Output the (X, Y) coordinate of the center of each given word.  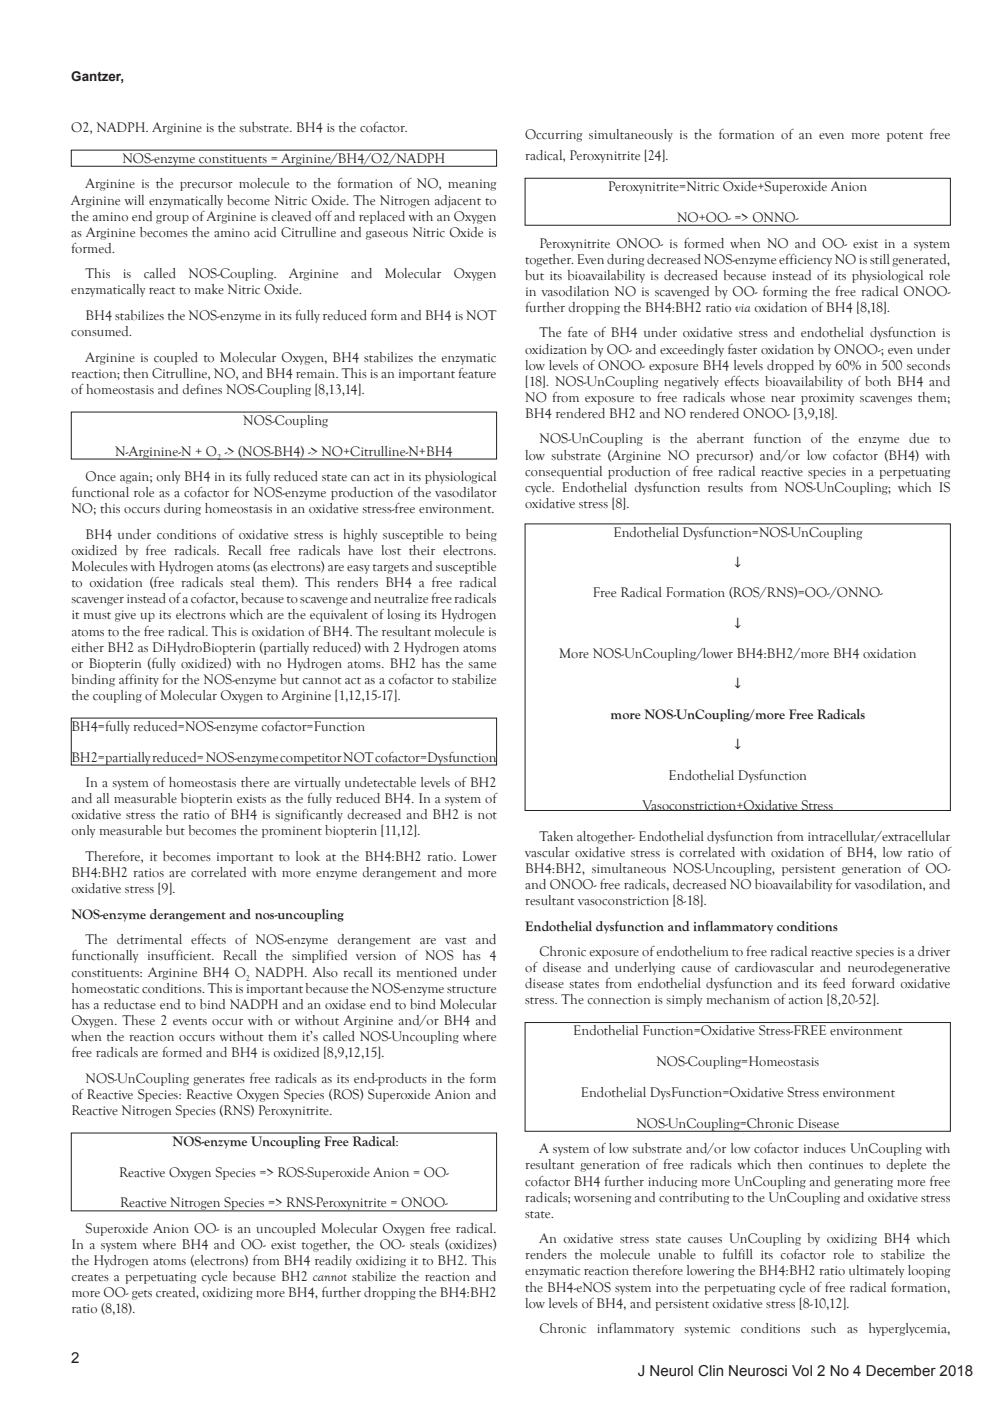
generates (219, 1081)
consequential (563, 472)
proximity (827, 399)
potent (905, 137)
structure (471, 990)
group (172, 219)
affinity (139, 680)
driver (934, 951)
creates (90, 1278)
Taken (556, 836)
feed (834, 983)
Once (101, 476)
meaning (472, 185)
